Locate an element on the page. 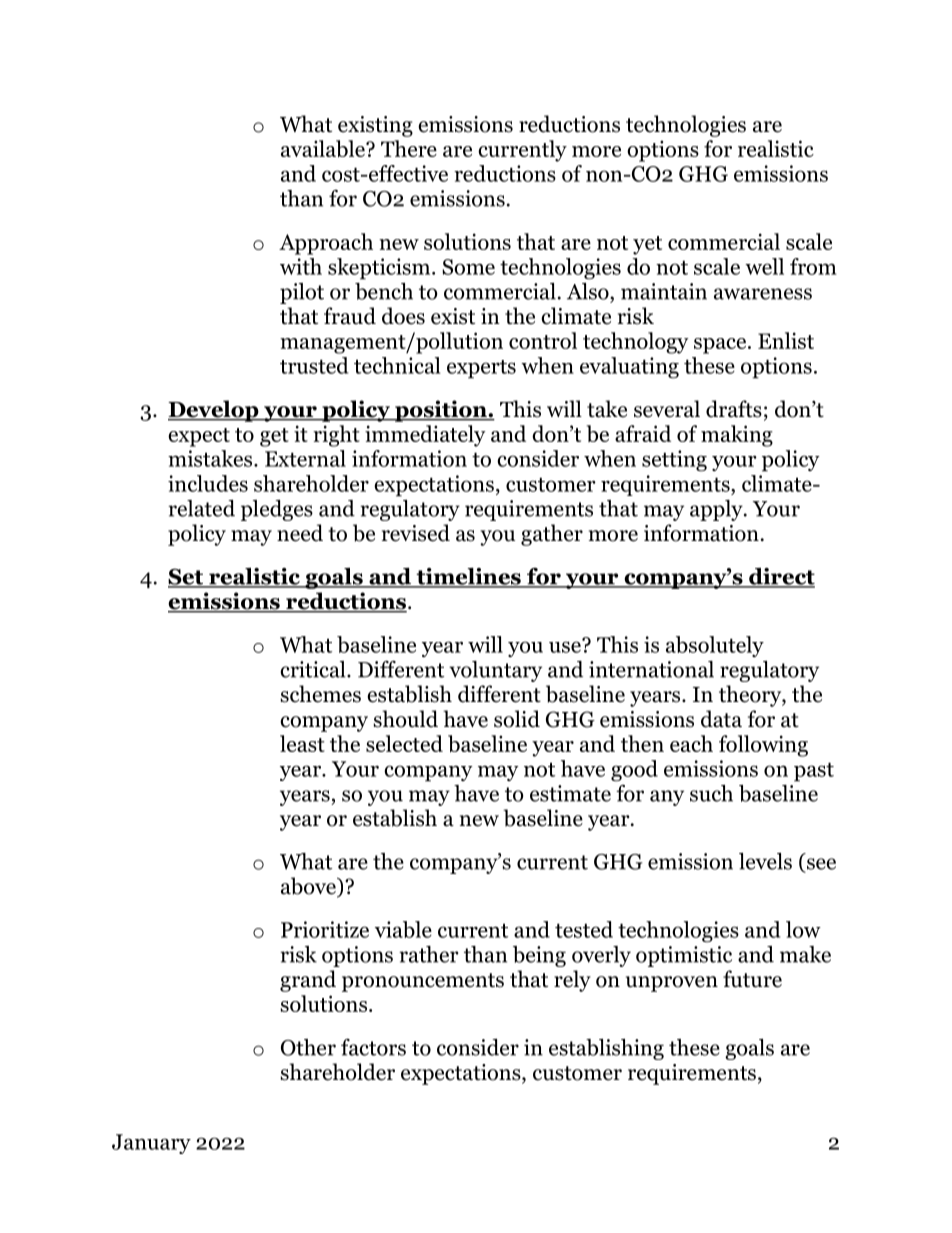  levels is located at coordinates (765, 861).
